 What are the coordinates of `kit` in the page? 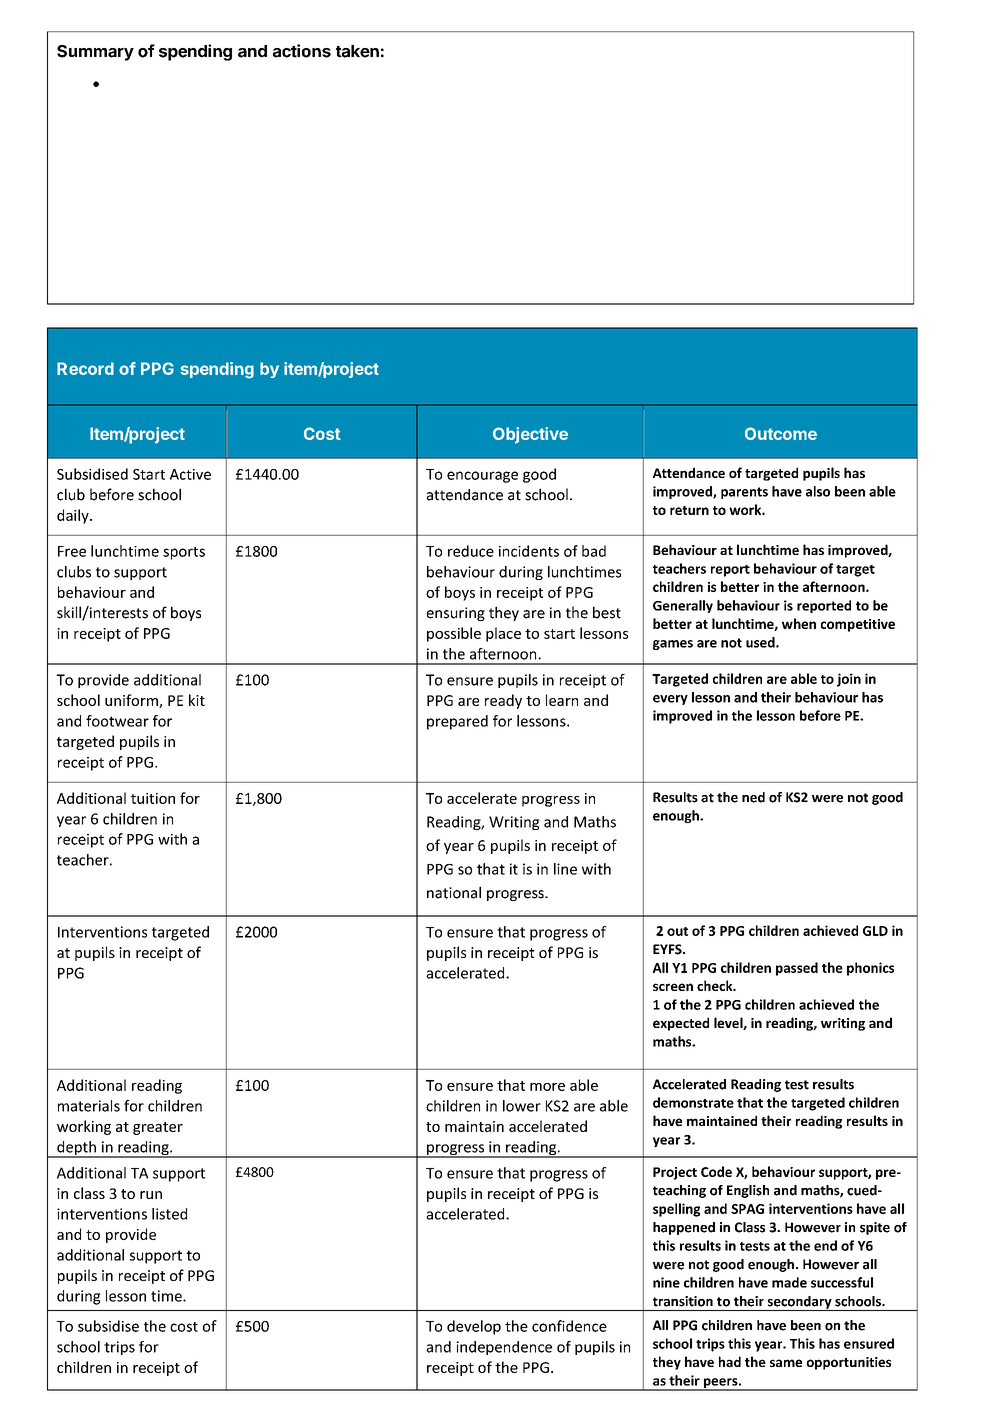 It's located at (197, 700).
